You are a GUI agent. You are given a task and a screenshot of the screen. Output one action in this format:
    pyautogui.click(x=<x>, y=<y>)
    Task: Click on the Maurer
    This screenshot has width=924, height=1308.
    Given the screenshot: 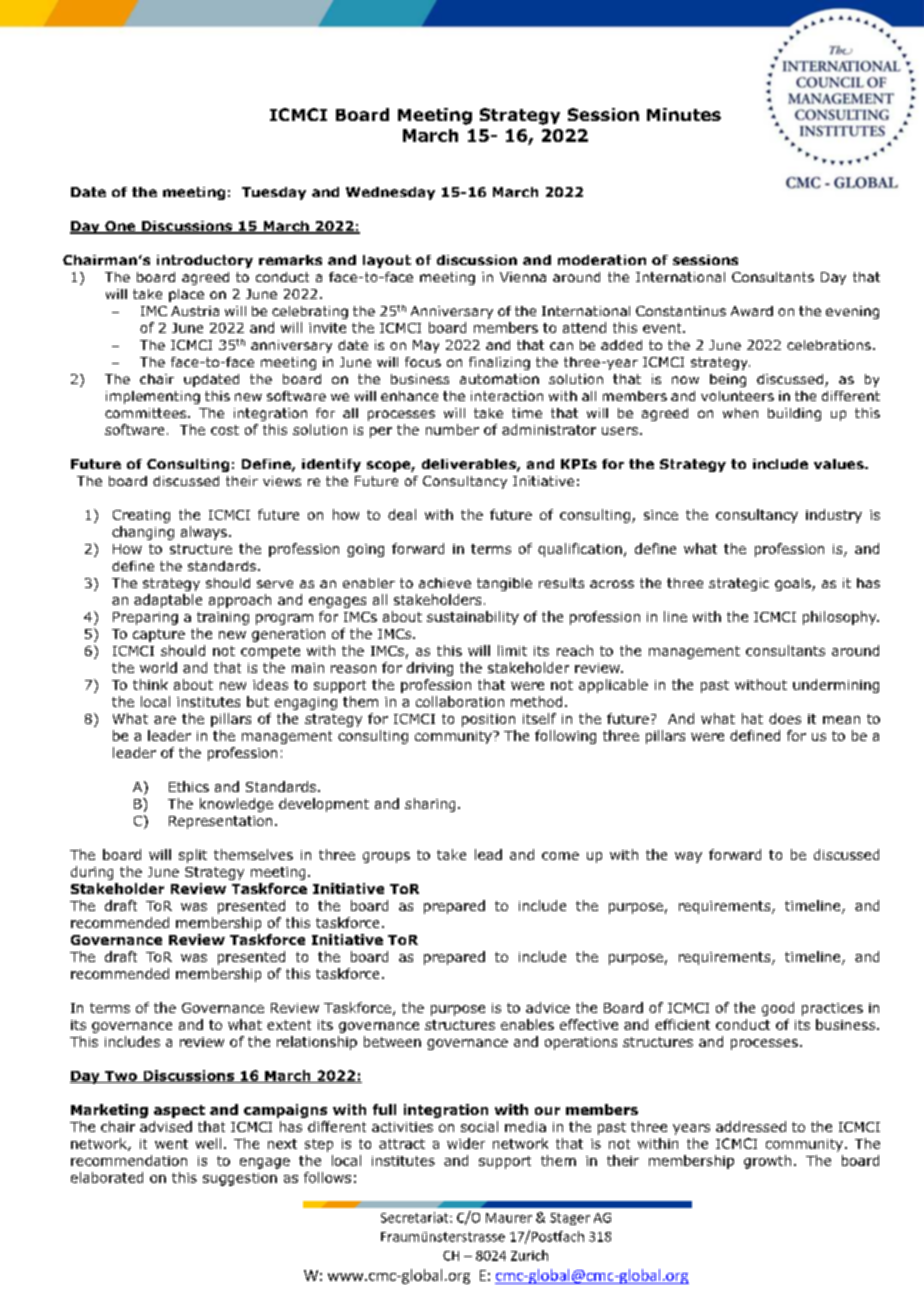 What is the action you would take?
    pyautogui.click(x=509, y=1218)
